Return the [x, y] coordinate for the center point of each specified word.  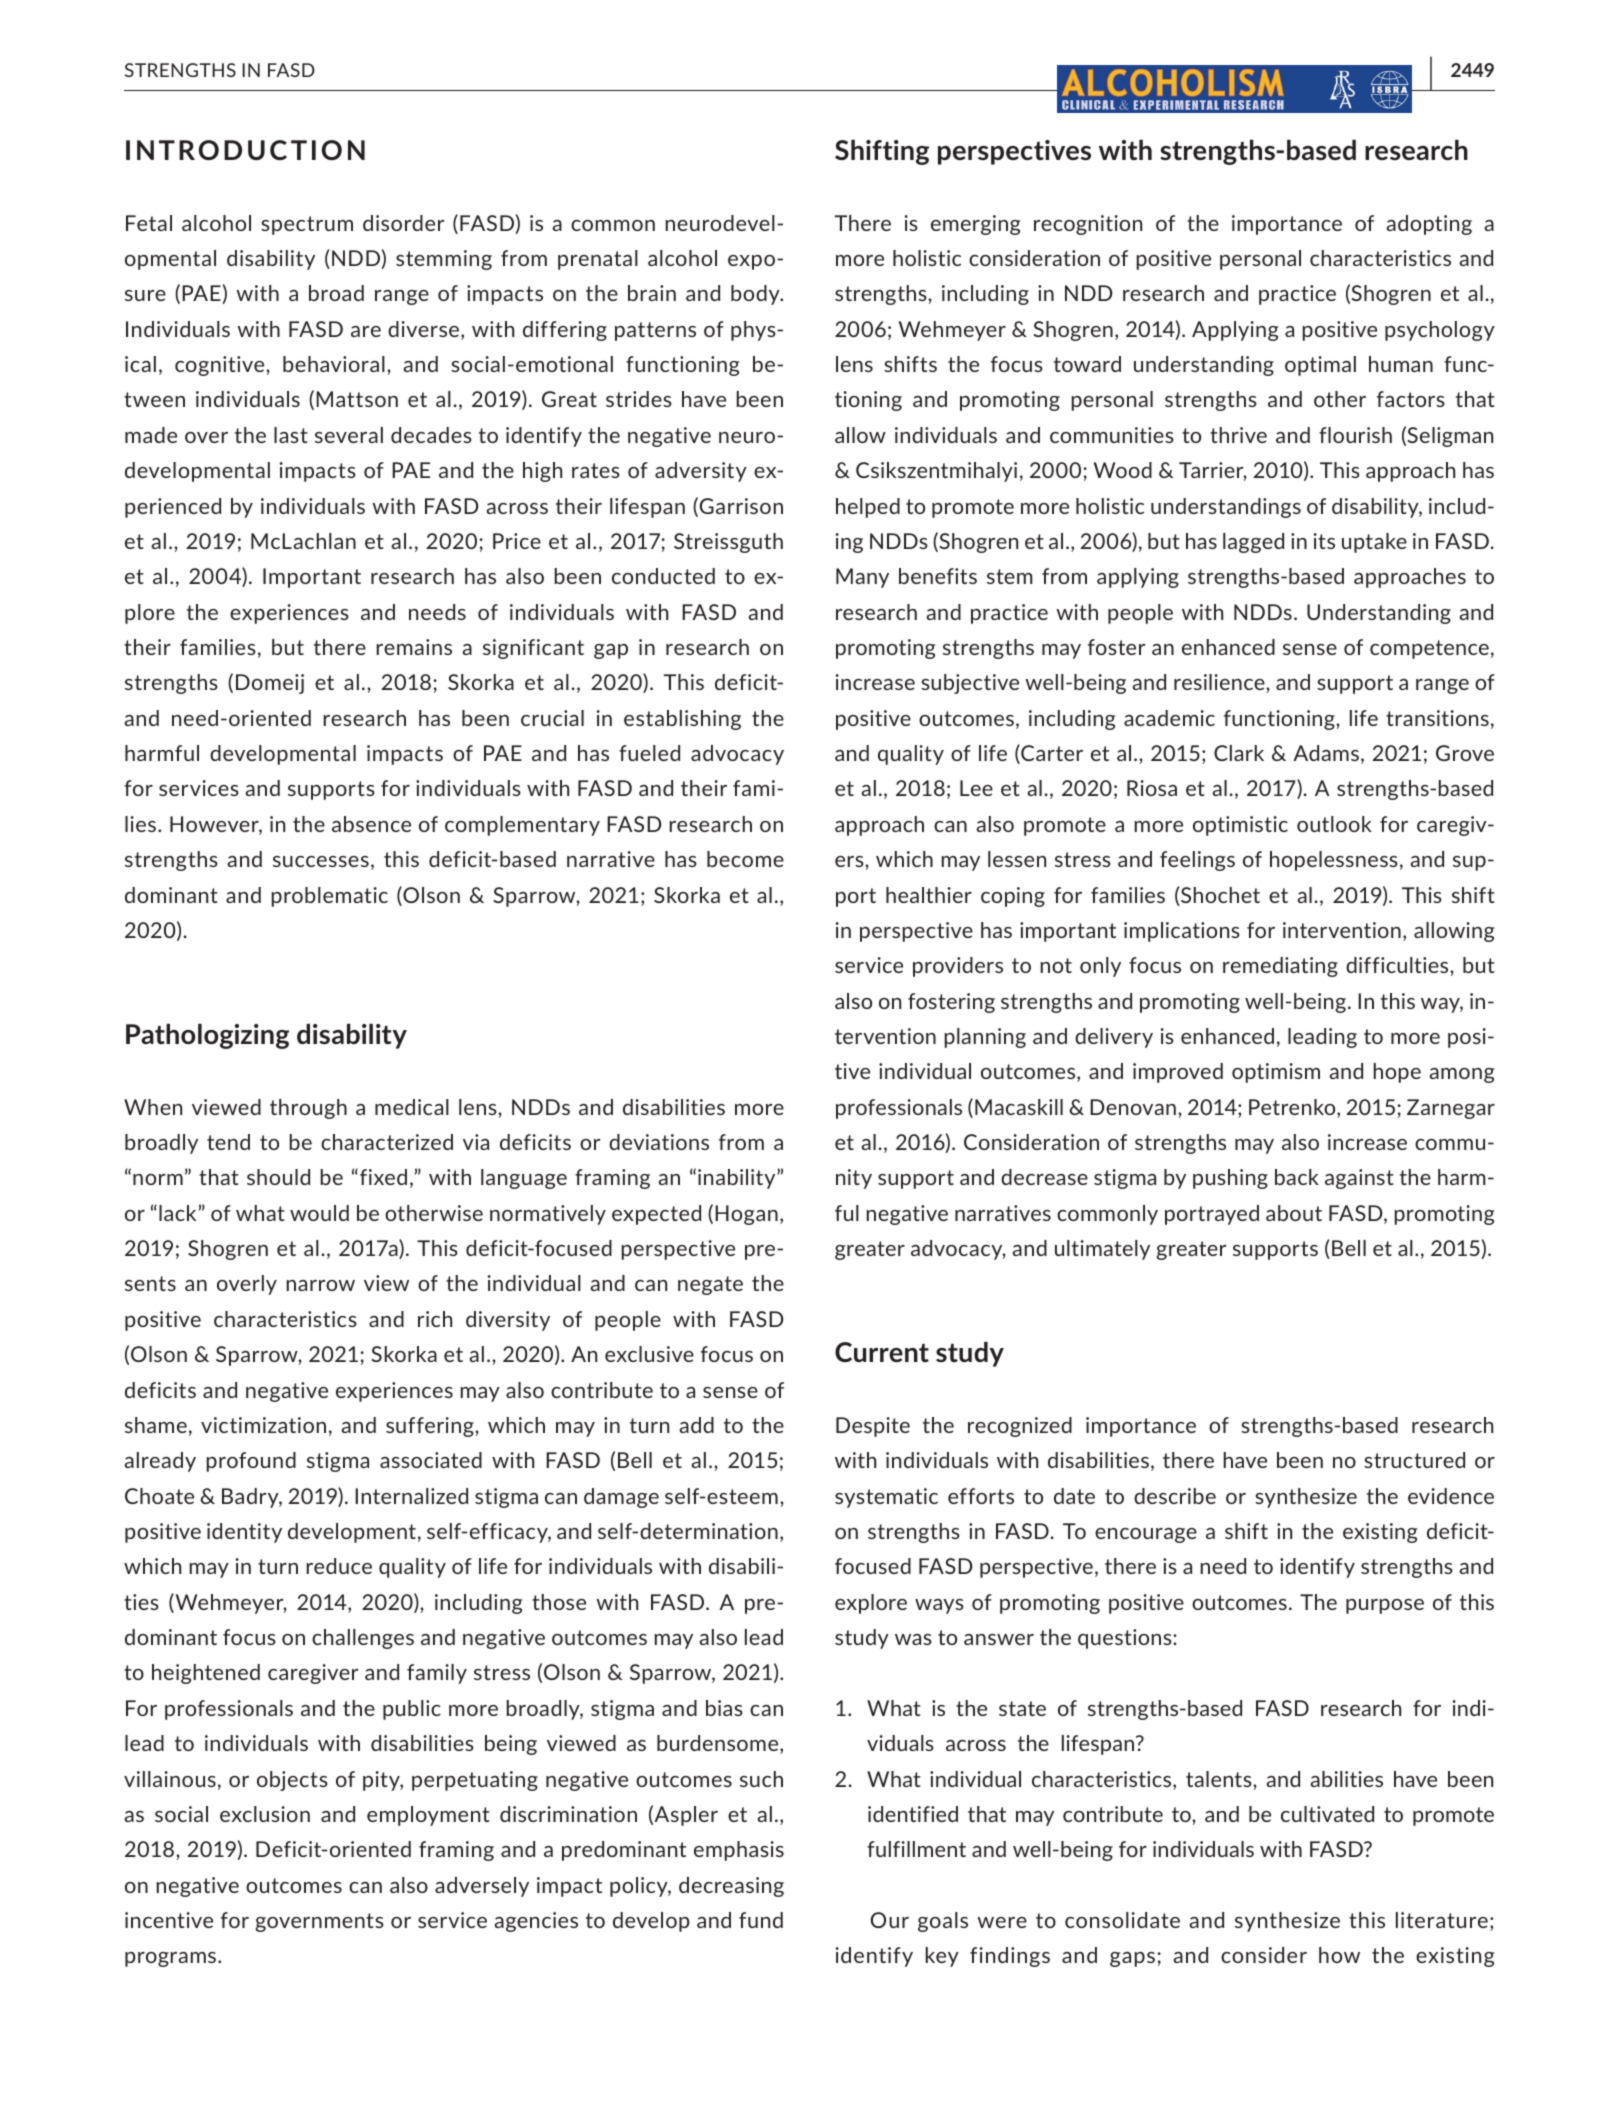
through [308, 1109]
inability [738, 1179]
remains [414, 647]
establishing [682, 720]
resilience [1220, 682]
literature [1442, 1920]
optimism [1276, 1073]
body [756, 295]
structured [1414, 1460]
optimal [1320, 366]
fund [761, 1920]
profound [251, 1462]
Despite [873, 1427]
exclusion [265, 1814]
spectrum [307, 225]
